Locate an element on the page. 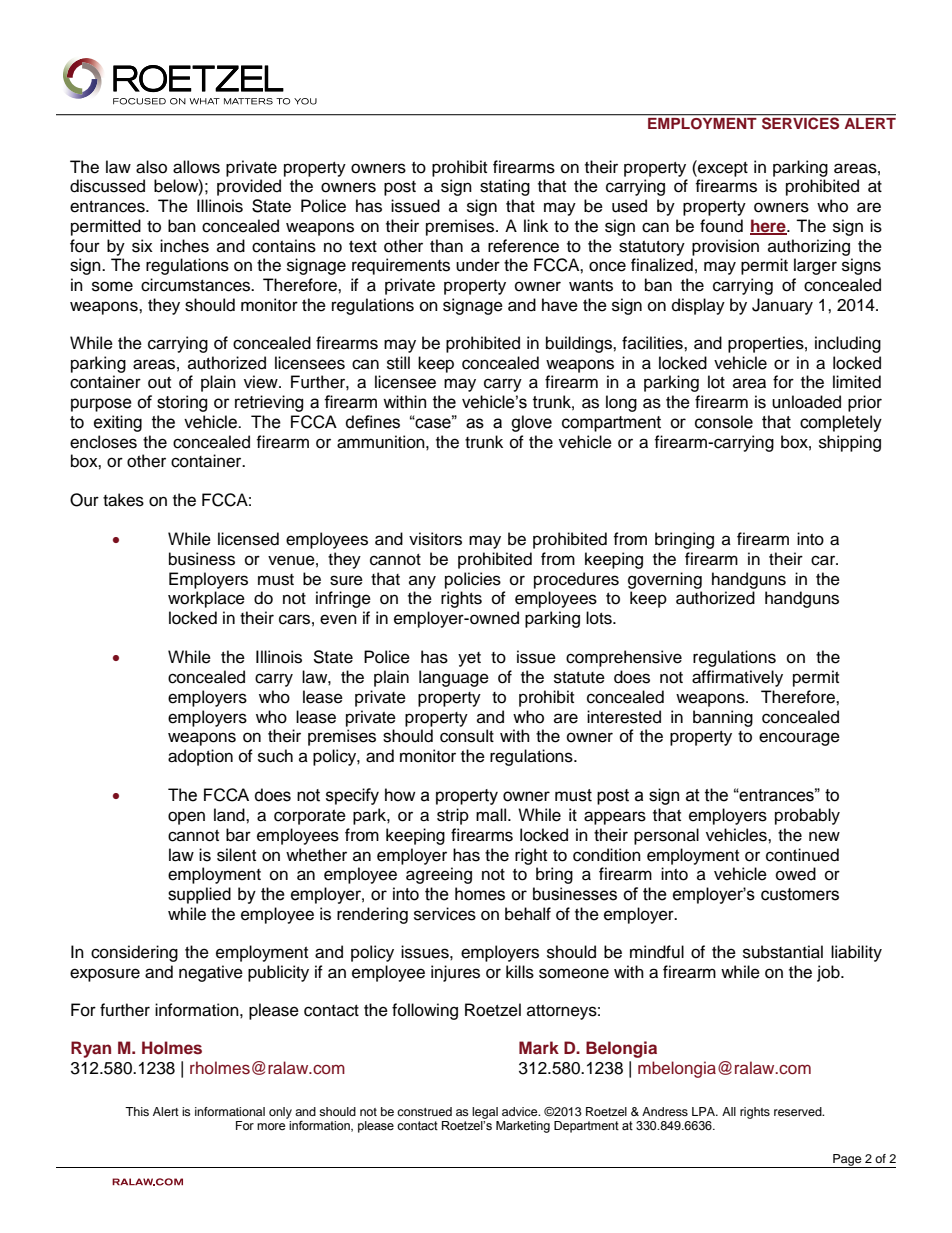 The image size is (952, 1233). stating is located at coordinates (505, 187).
